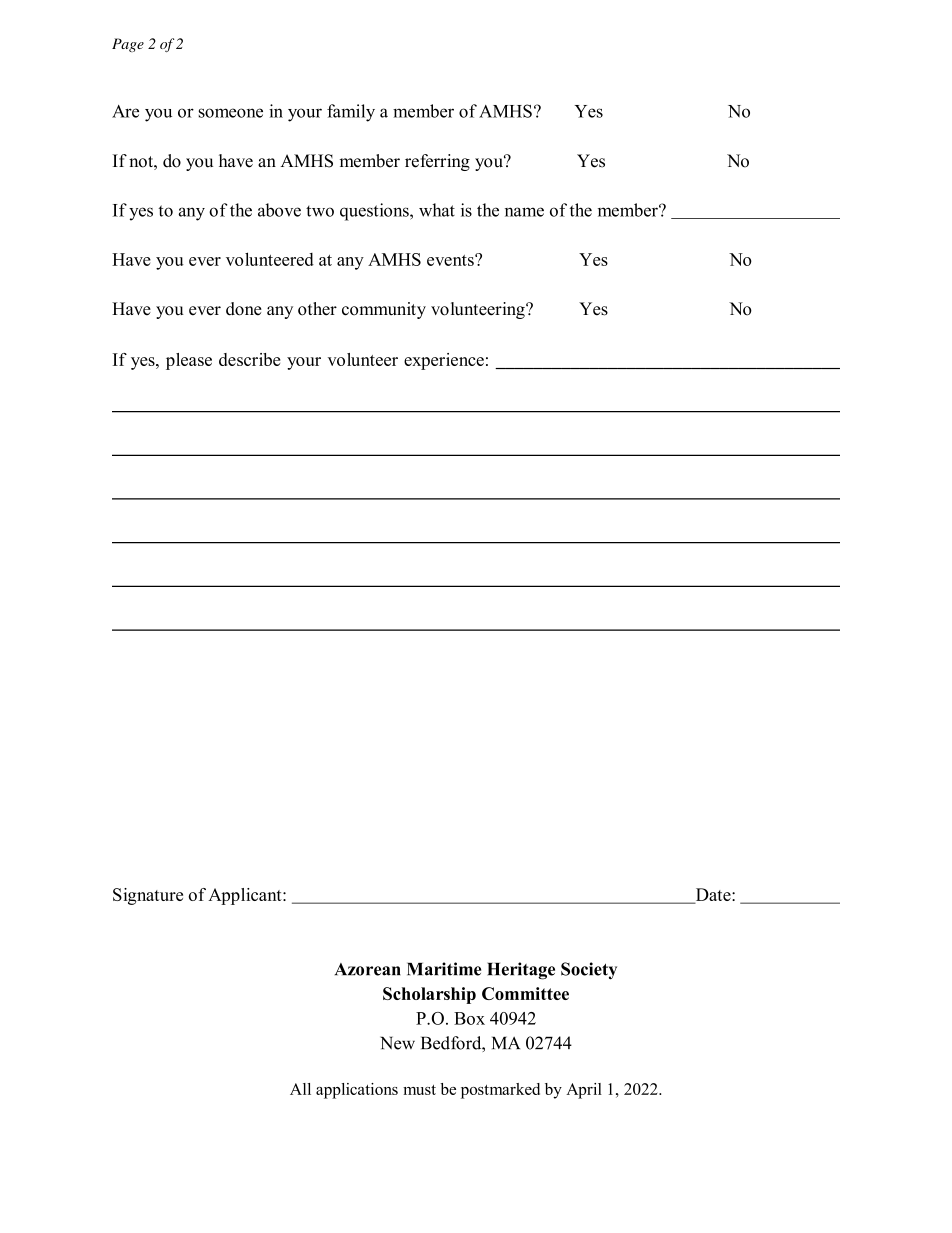 Image resolution: width=952 pixels, height=1233 pixels. Describe the element at coordinates (148, 896) in the screenshot. I see `Signature` at that location.
